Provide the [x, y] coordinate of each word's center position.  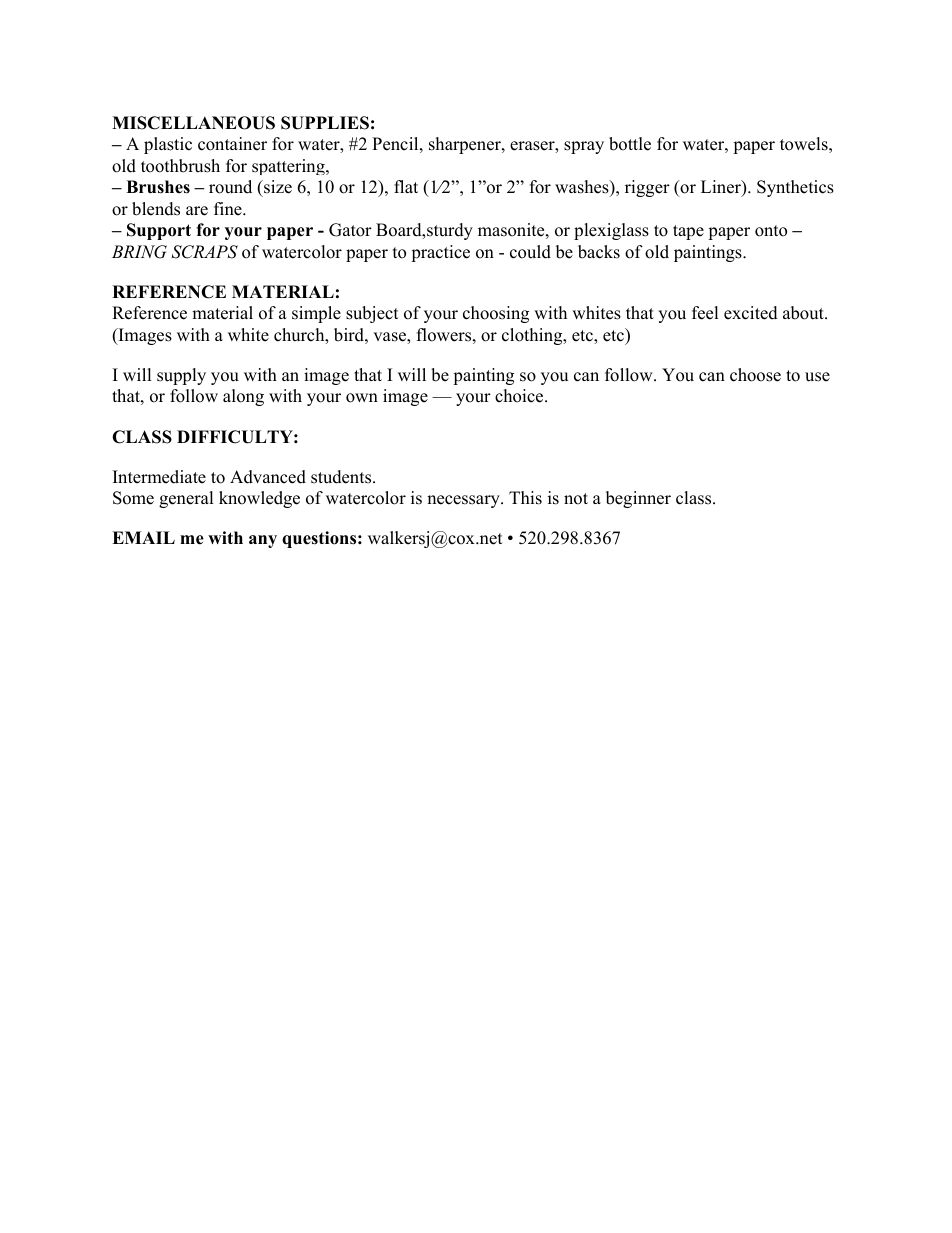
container [232, 144]
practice [440, 253]
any [263, 541]
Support [159, 231]
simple [316, 314]
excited [751, 313]
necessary [464, 501]
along [243, 397]
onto [771, 231]
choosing [496, 314]
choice [520, 396]
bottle [630, 144]
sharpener [466, 145]
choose [755, 375]
